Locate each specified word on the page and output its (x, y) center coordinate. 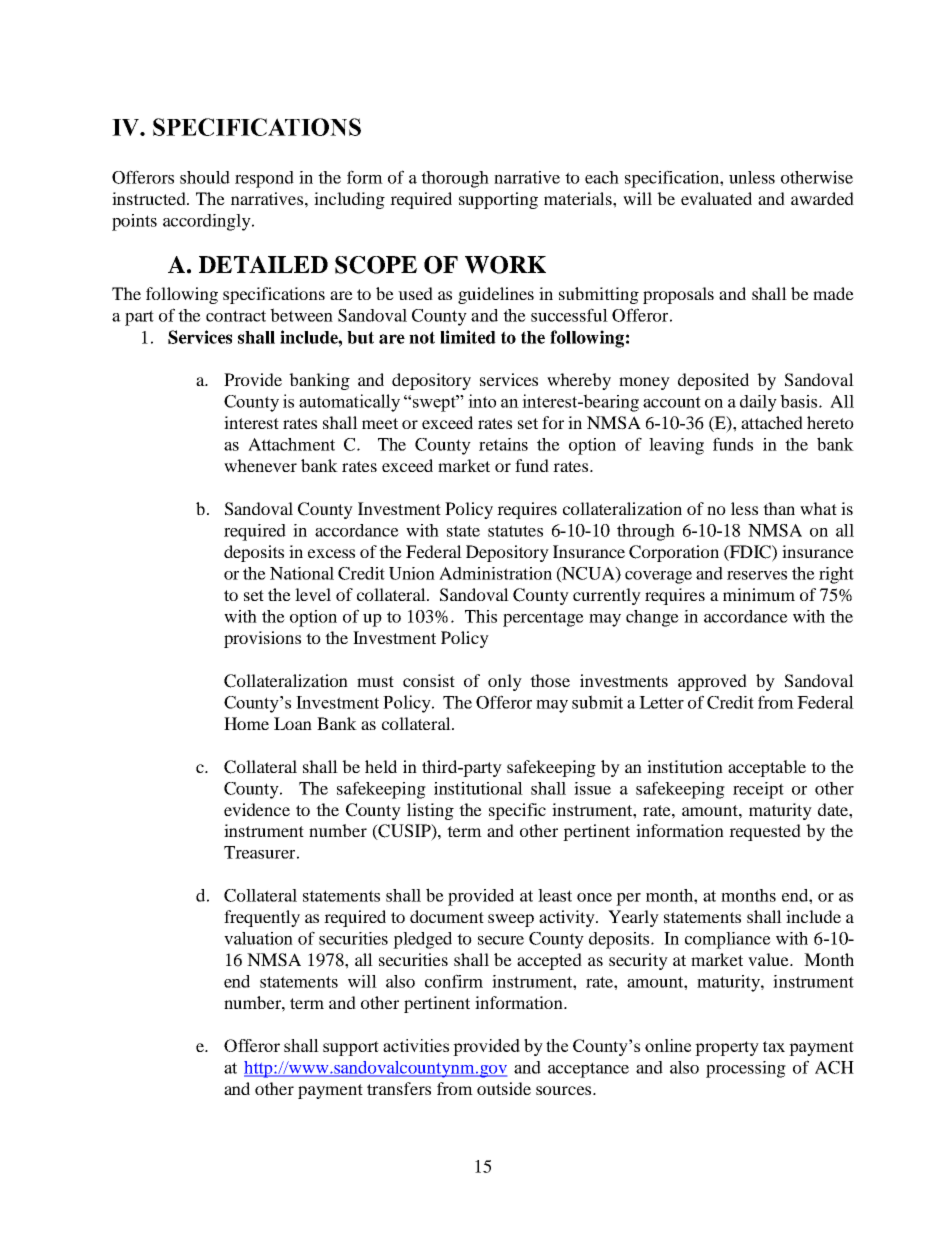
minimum (759, 594)
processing (746, 1069)
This (481, 616)
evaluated (716, 198)
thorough (455, 179)
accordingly (208, 222)
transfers (399, 1088)
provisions (262, 639)
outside (504, 1088)
